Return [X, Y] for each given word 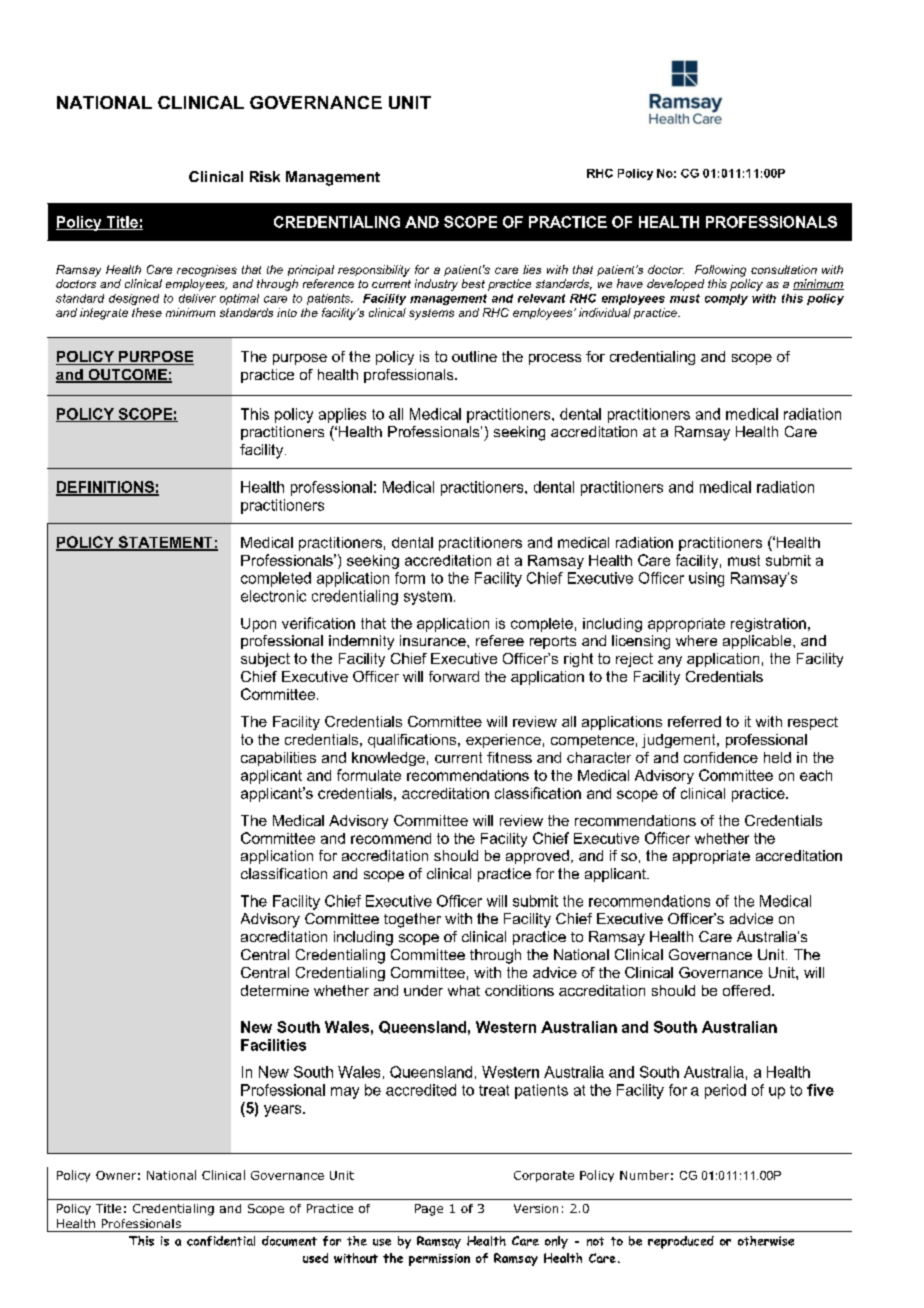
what [464, 990]
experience [503, 741]
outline [474, 356]
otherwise [766, 1241]
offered [746, 990]
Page [429, 1210]
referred [694, 721]
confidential [221, 1241]
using [706, 579]
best [473, 283]
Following [720, 271]
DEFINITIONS [106, 488]
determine [275, 990]
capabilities [278, 759]
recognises [207, 271]
